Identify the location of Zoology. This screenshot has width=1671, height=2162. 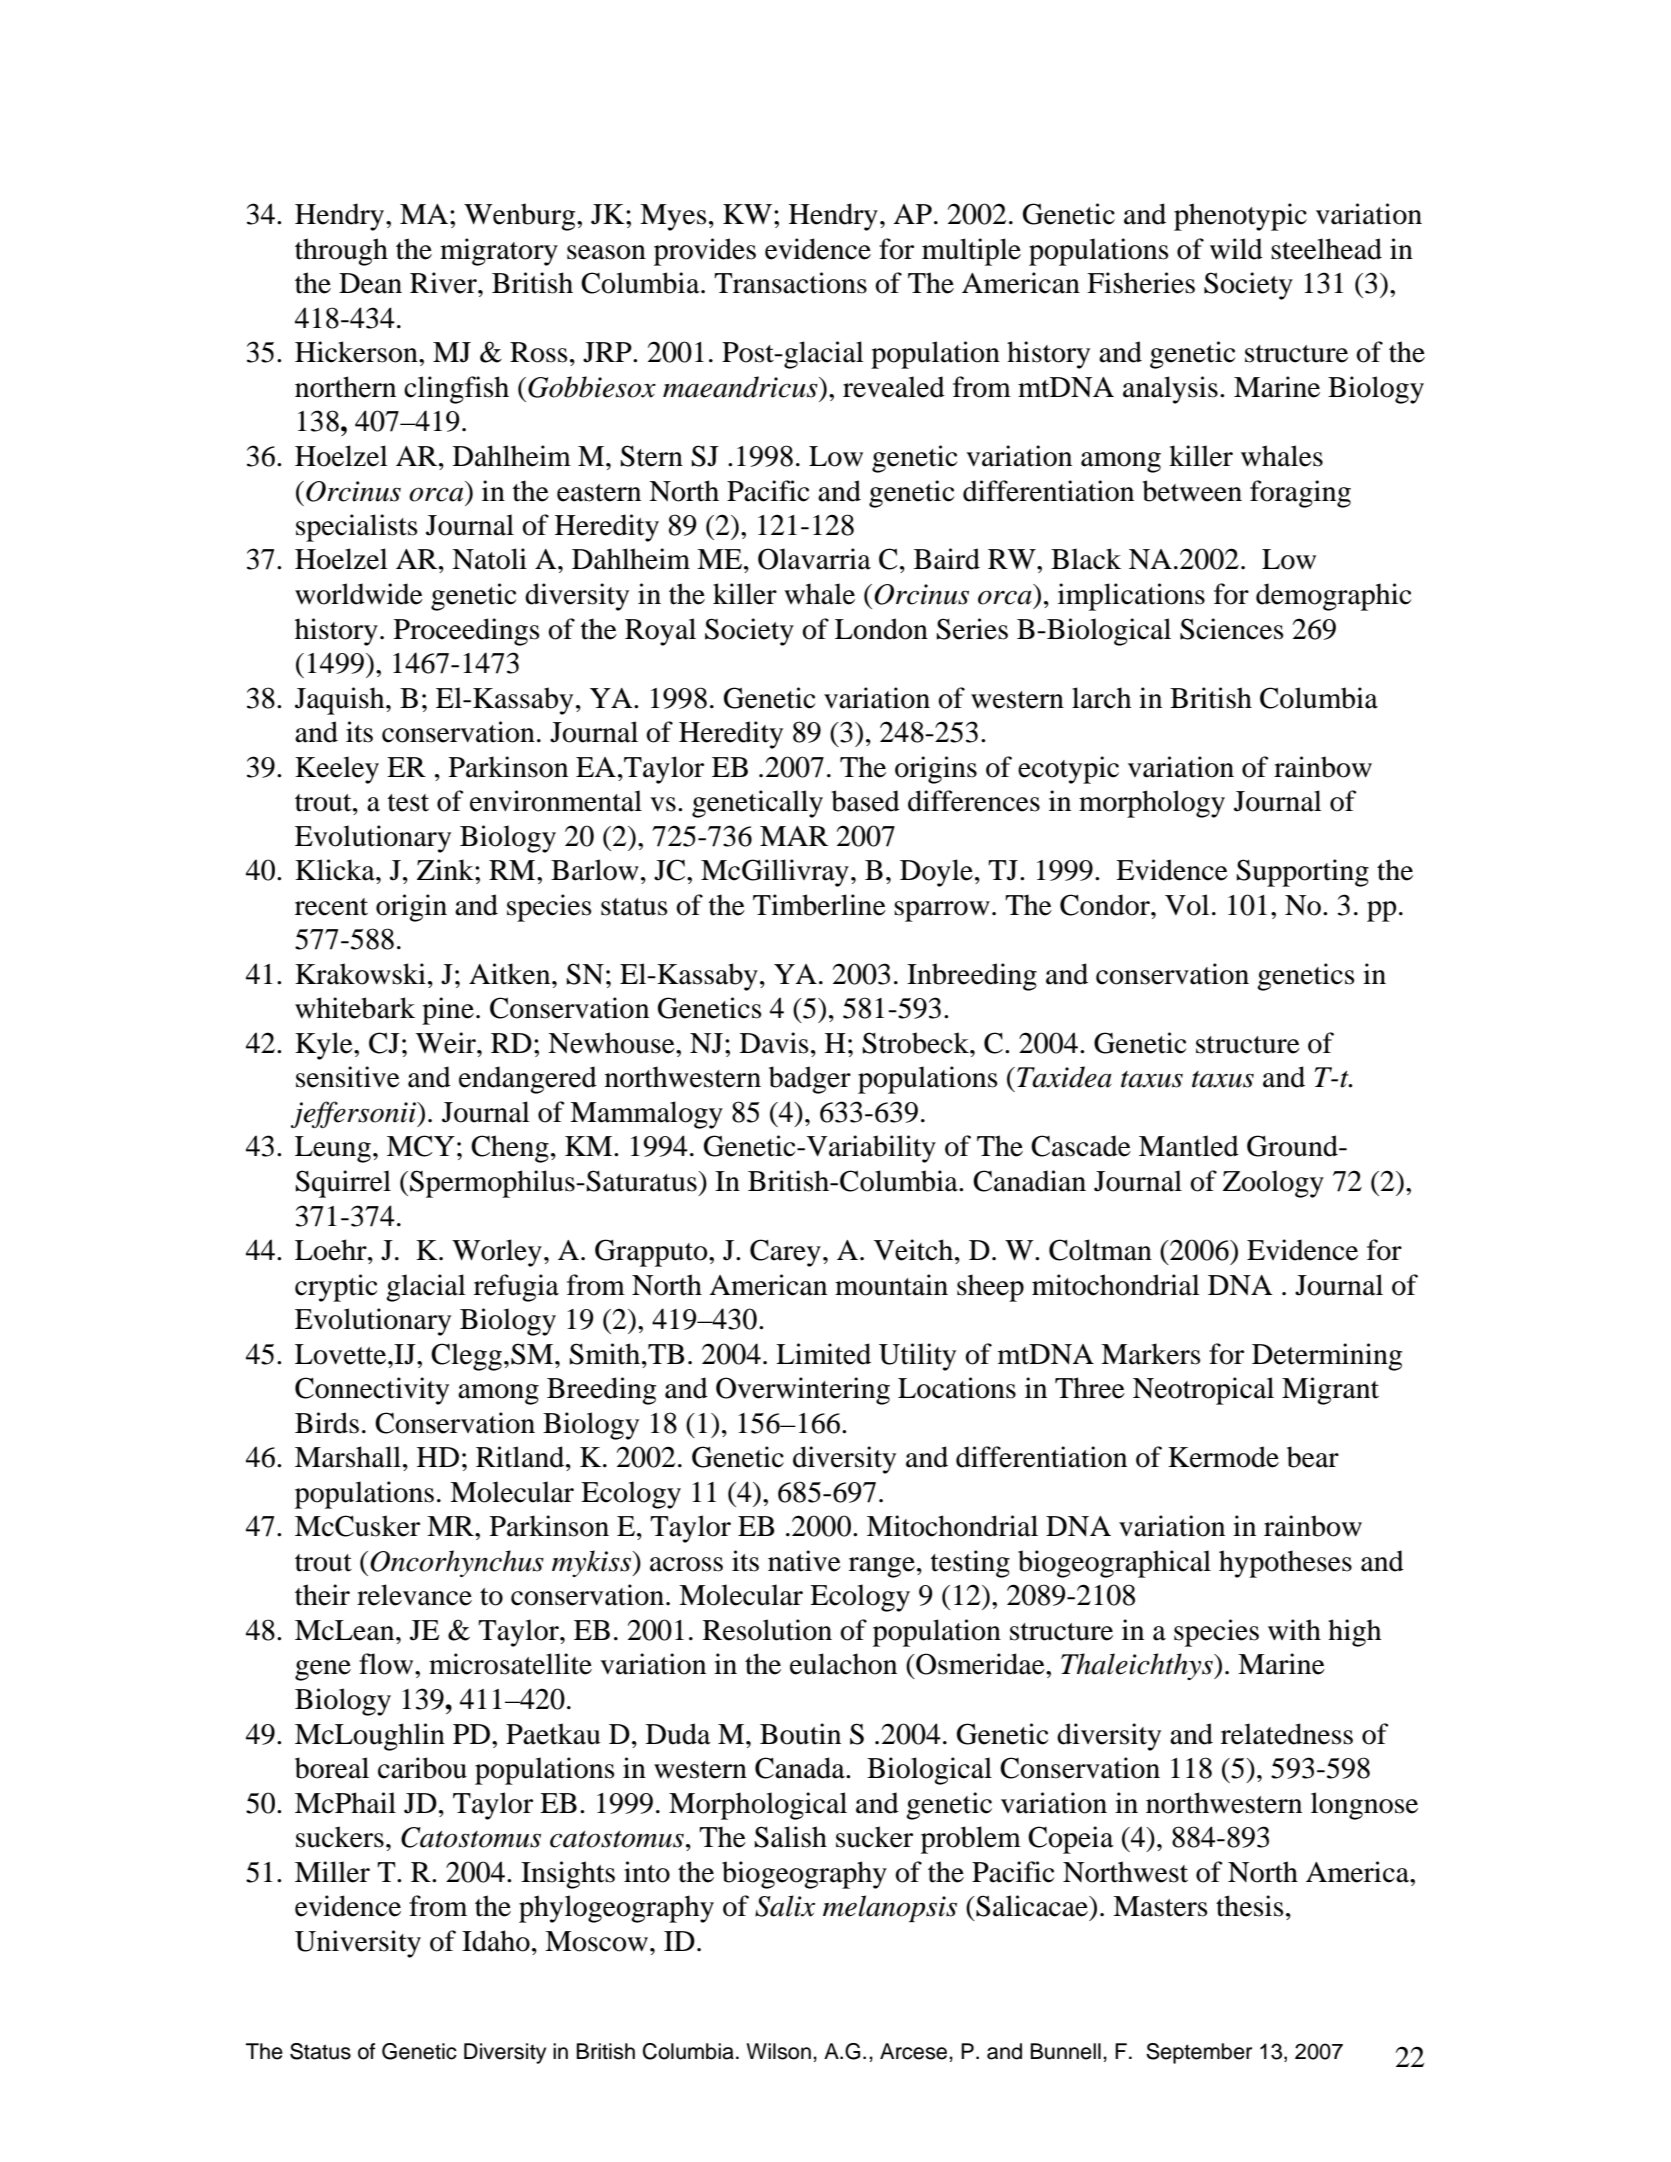
(1273, 1184).
